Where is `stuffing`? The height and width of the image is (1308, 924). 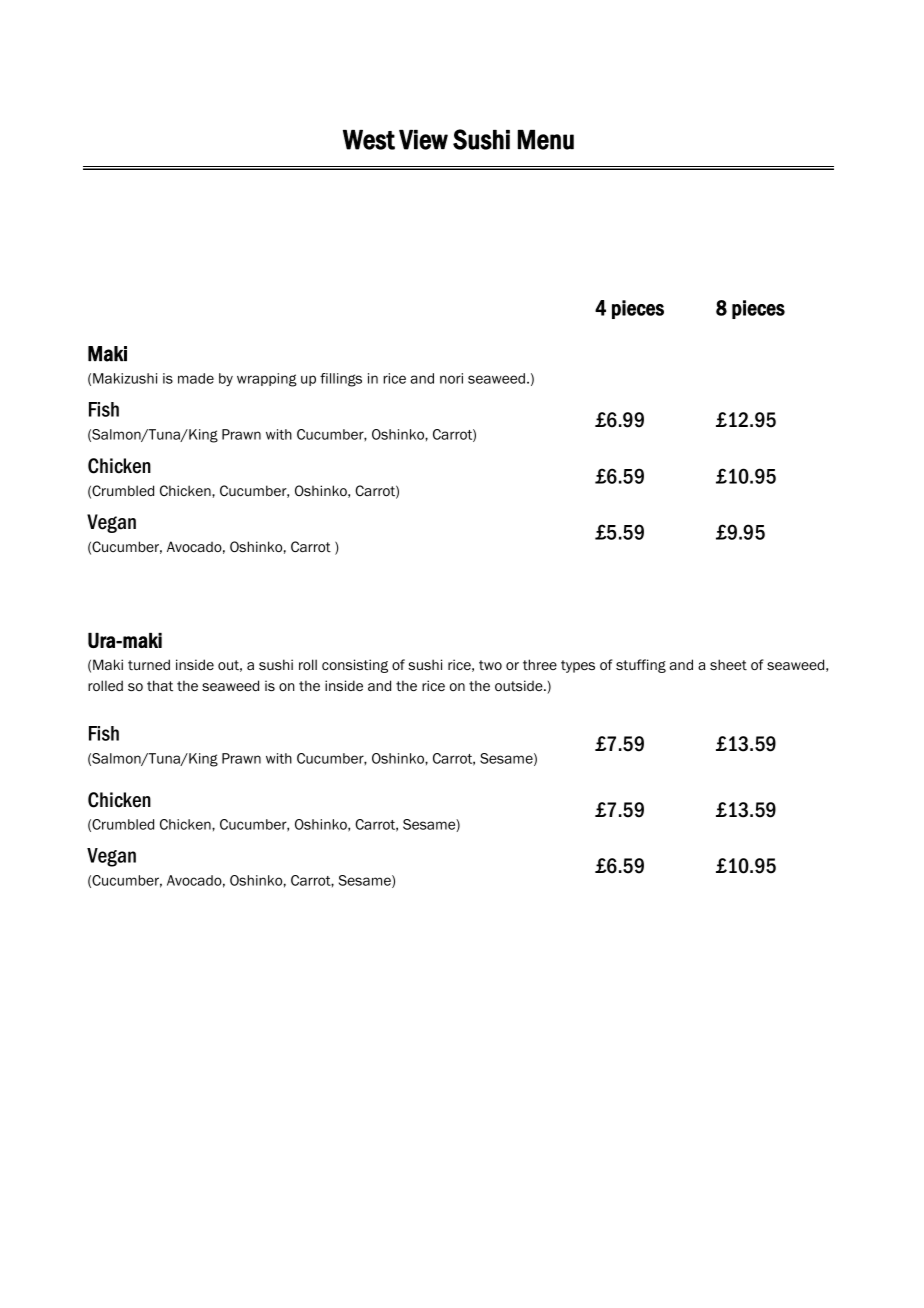
stuffing is located at coordinates (641, 666).
